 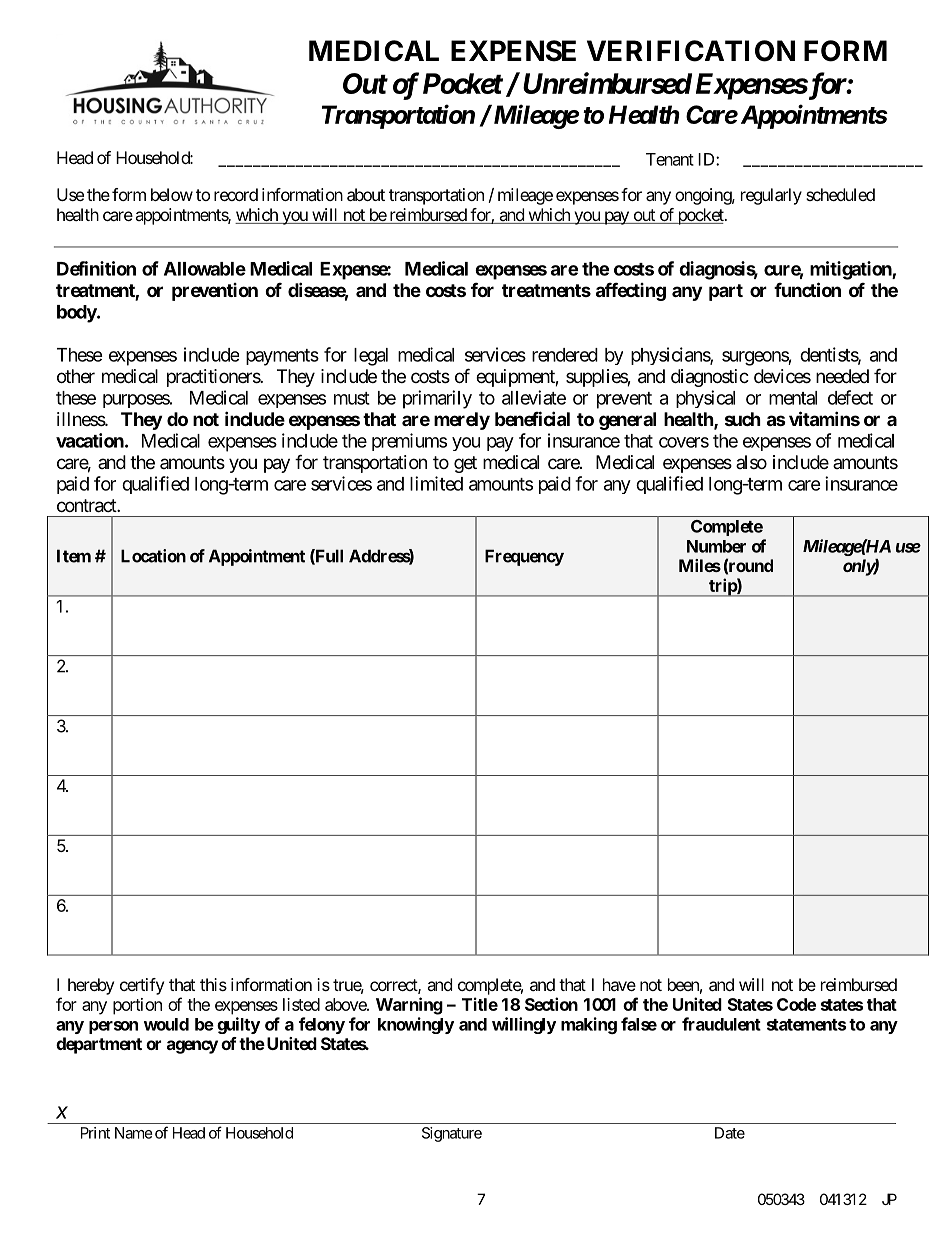 What do you see at coordinates (691, 51) in the image?
I see `VERIFICATION` at bounding box center [691, 51].
